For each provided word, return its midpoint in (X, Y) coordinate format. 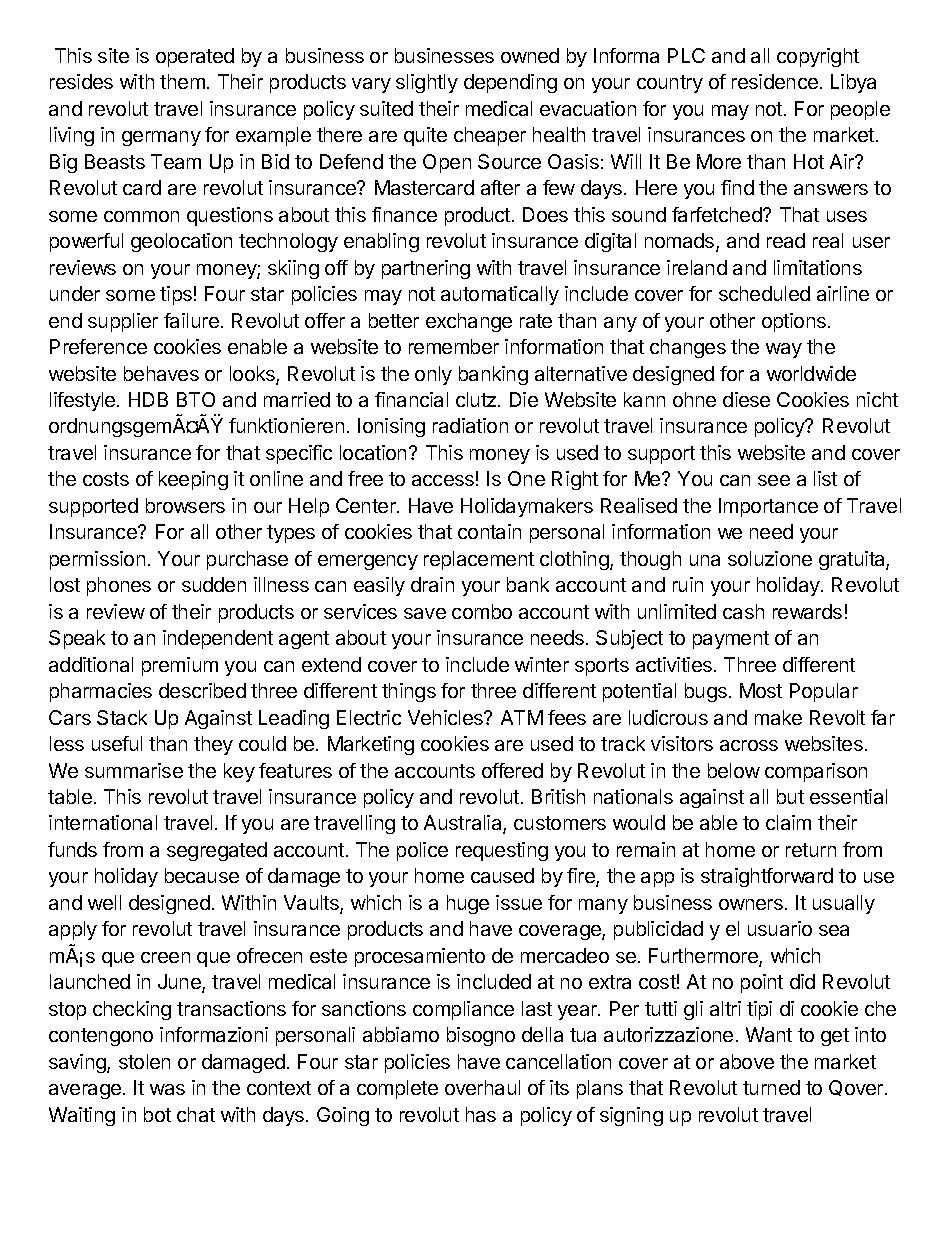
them (182, 81)
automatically (500, 295)
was (167, 1089)
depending (510, 83)
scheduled (764, 293)
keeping (193, 480)
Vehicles (446, 717)
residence (775, 81)
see (774, 480)
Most (761, 690)
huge (468, 904)
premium (180, 666)
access (443, 480)
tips (176, 295)
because (202, 875)
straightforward (767, 877)
